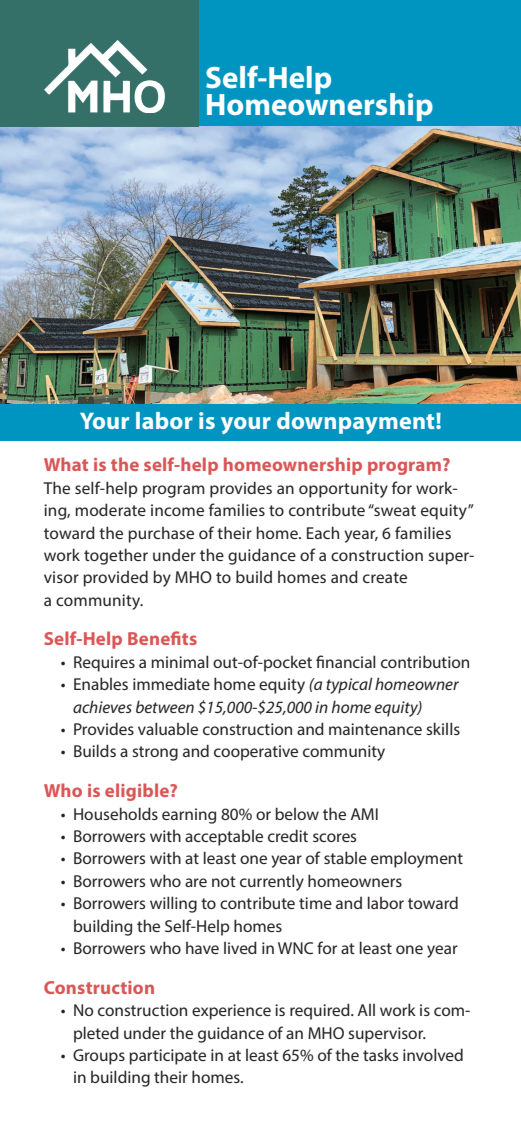  I want to click on opportunity, so click(343, 490).
